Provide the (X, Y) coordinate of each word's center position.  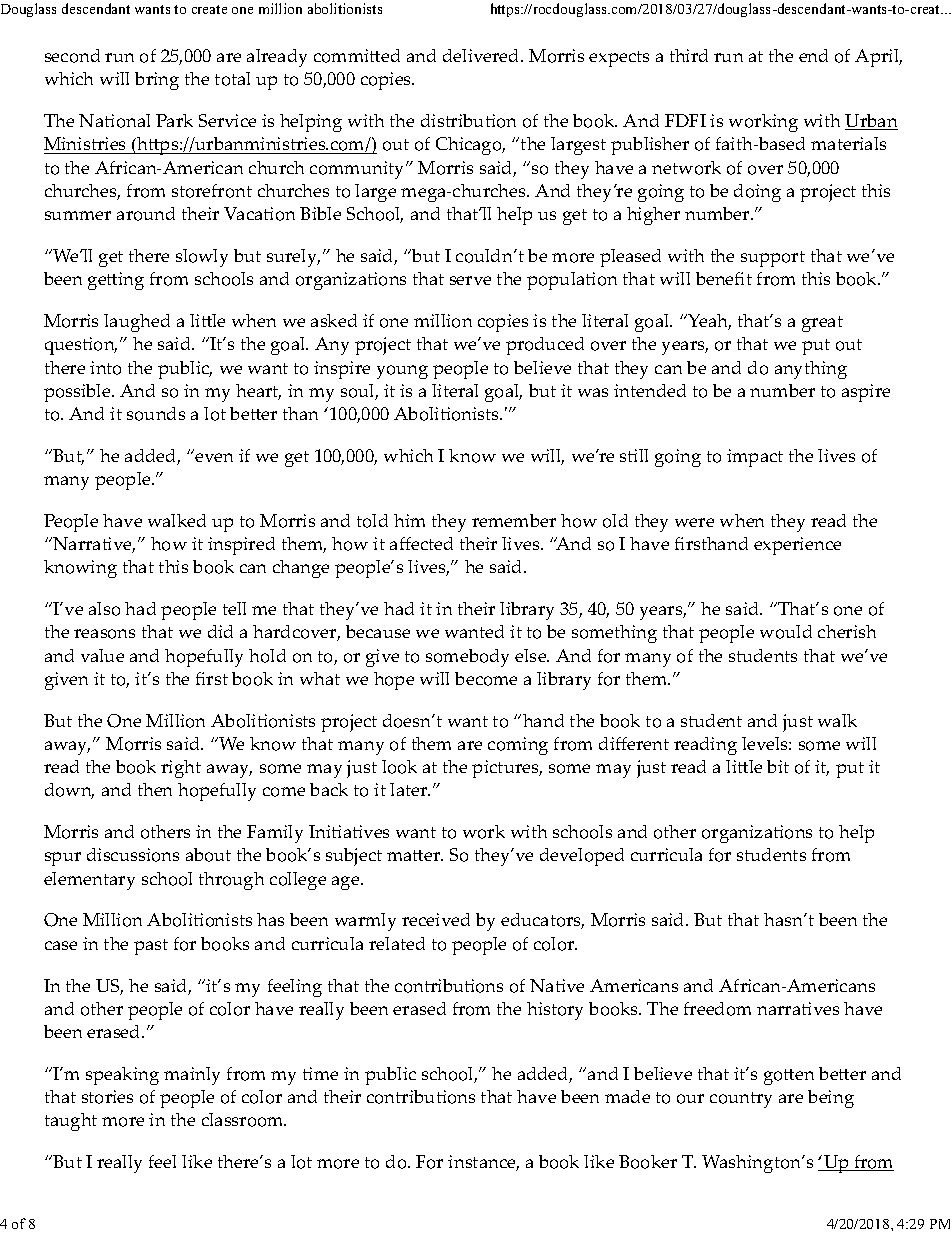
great (822, 324)
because (378, 631)
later (410, 789)
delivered (482, 55)
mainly (192, 1076)
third (689, 55)
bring (157, 81)
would (786, 632)
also (104, 609)
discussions (133, 855)
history (555, 1011)
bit (778, 766)
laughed (137, 323)
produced (545, 346)
